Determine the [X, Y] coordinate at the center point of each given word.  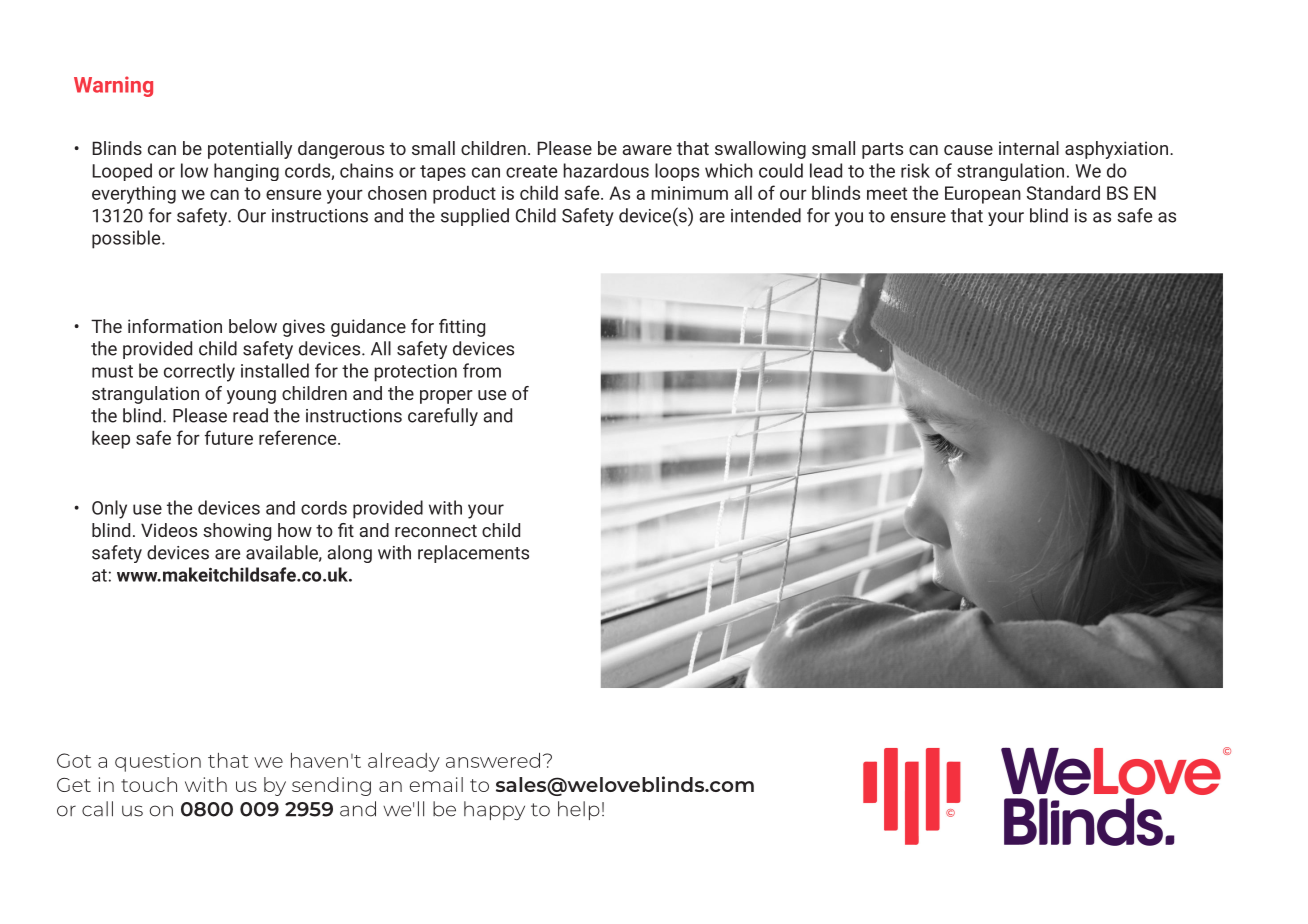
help [579, 810]
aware [647, 150]
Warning [113, 86]
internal [1029, 148]
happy [494, 810]
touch [149, 784]
